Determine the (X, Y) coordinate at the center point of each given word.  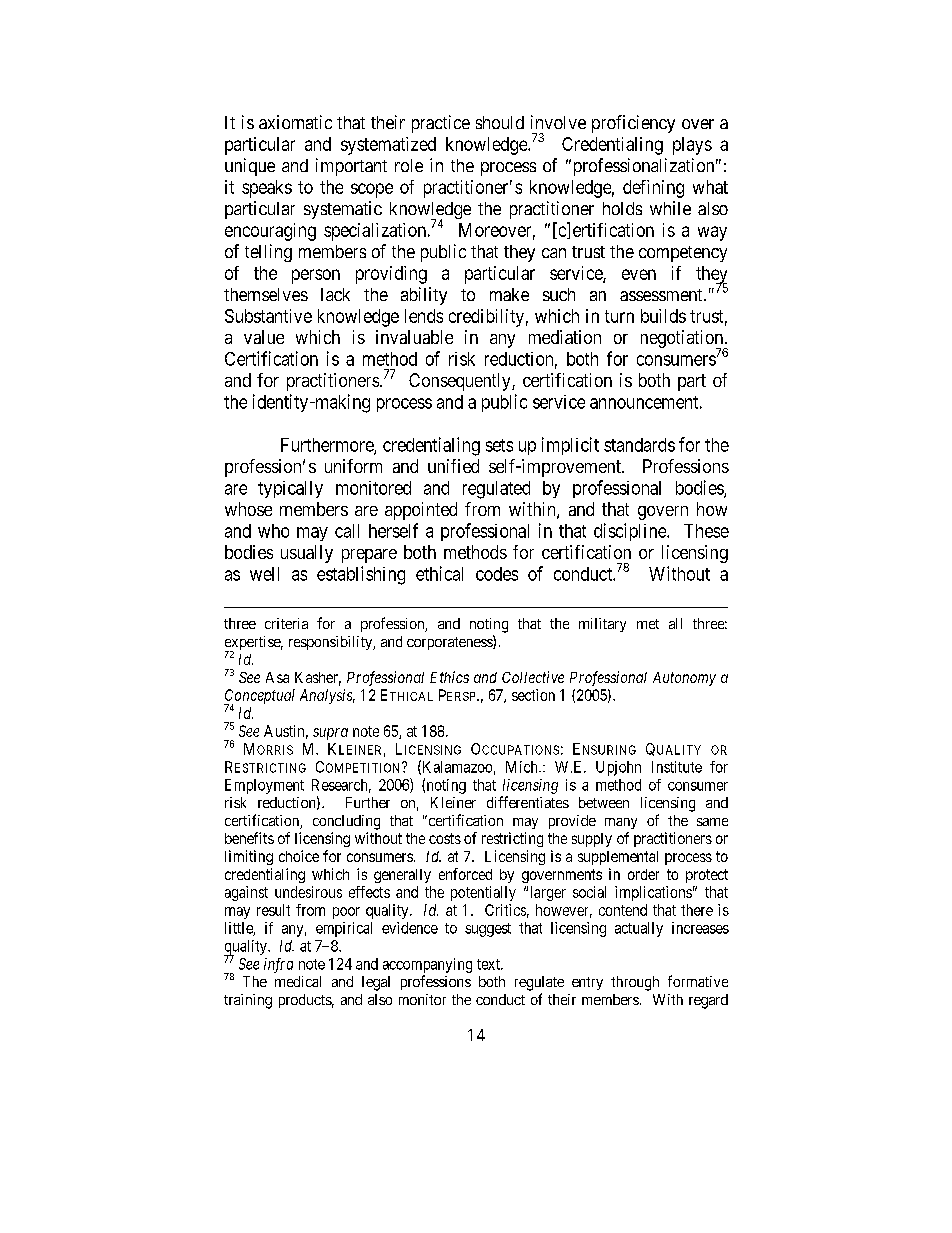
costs (445, 838)
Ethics (449, 677)
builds (663, 316)
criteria (286, 623)
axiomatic (295, 122)
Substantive (268, 316)
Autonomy (684, 679)
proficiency (633, 124)
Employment (264, 786)
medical (298, 981)
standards (639, 445)
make (509, 294)
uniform (353, 466)
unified (453, 466)
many (621, 823)
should (500, 122)
